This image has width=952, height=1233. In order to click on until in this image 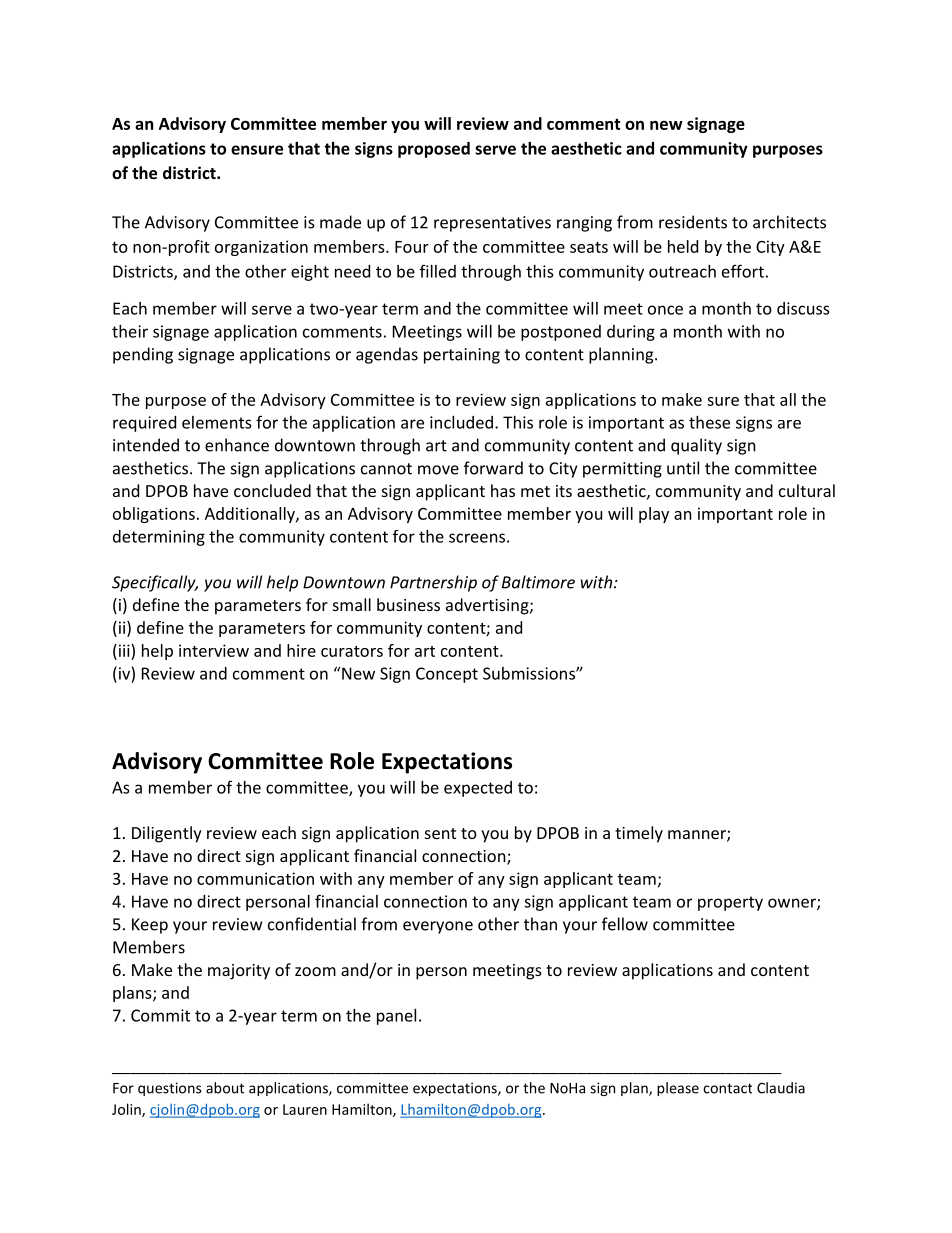, I will do `click(683, 468)`.
